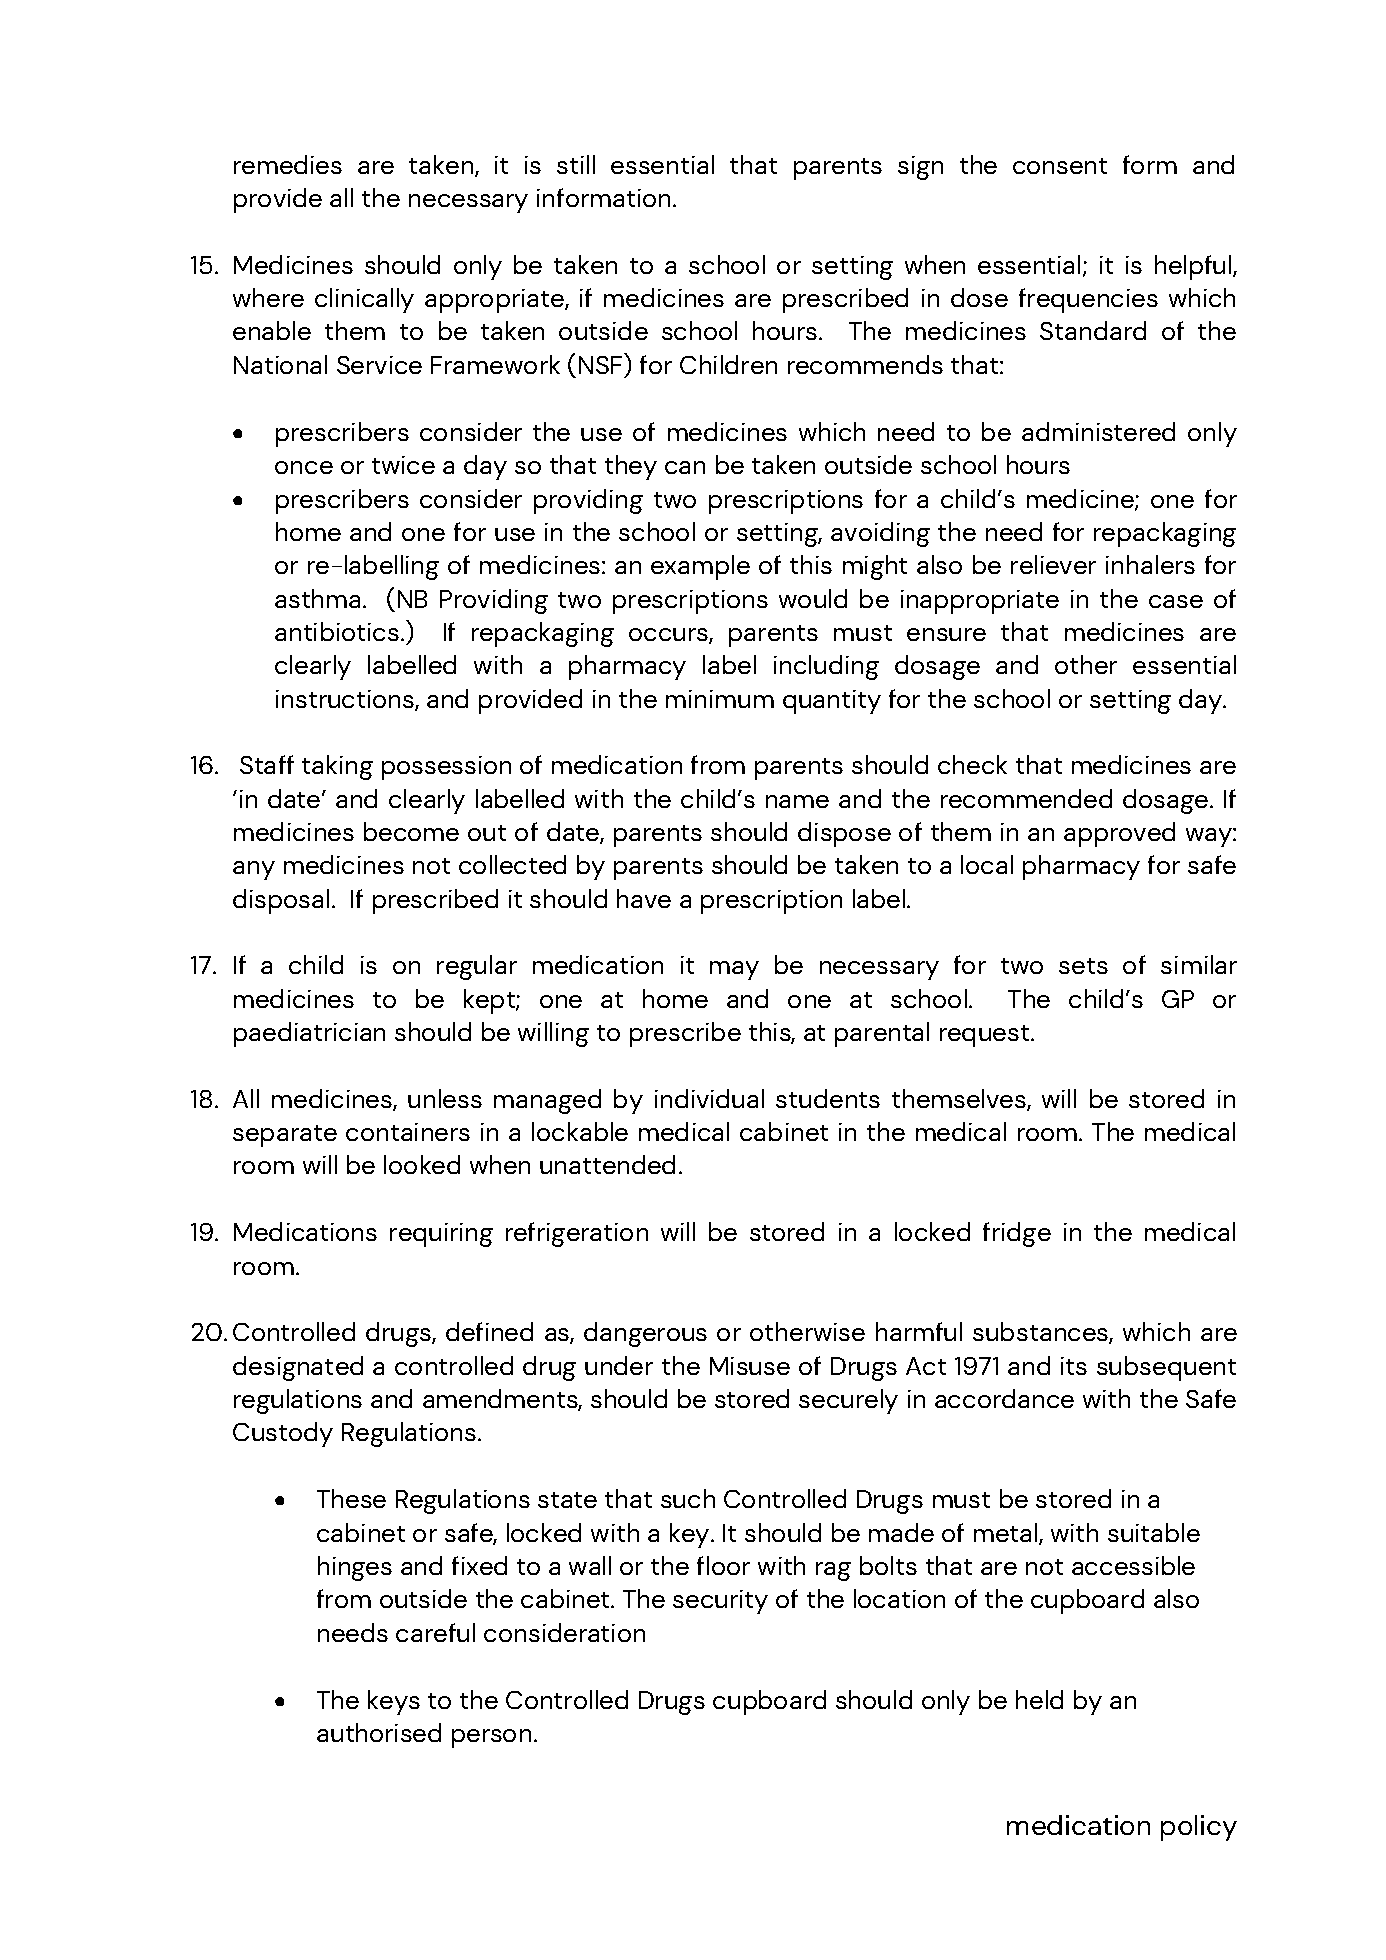  I want to click on minimum, so click(720, 699).
